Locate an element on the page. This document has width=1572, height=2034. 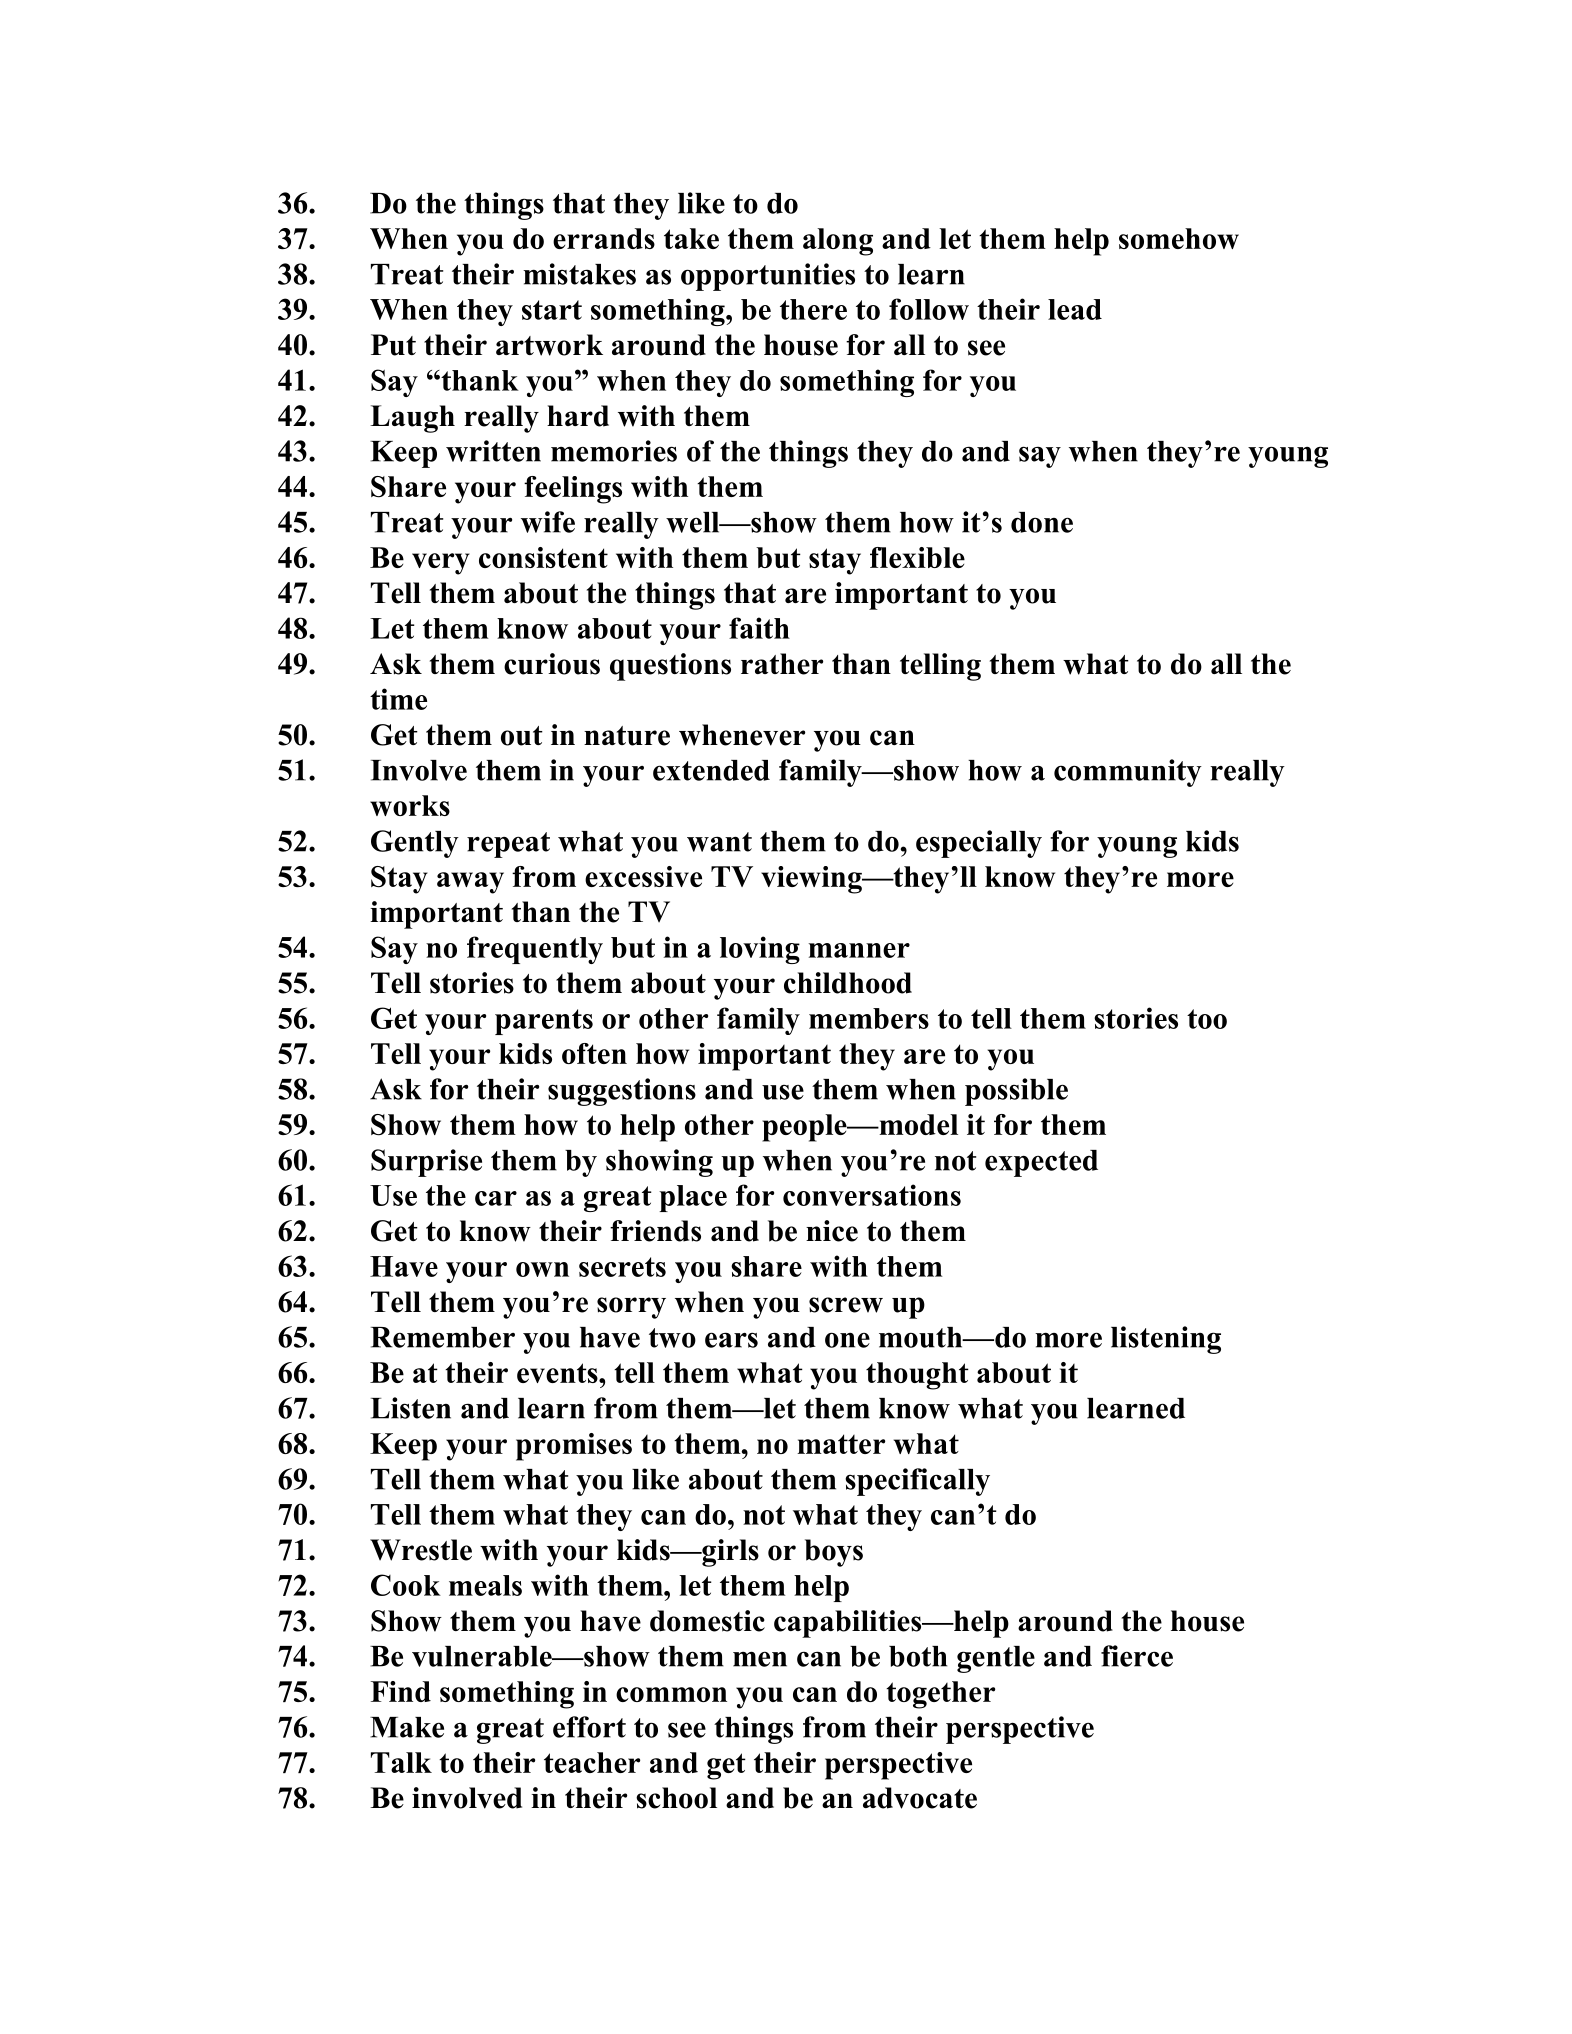
Make is located at coordinates (407, 1727).
